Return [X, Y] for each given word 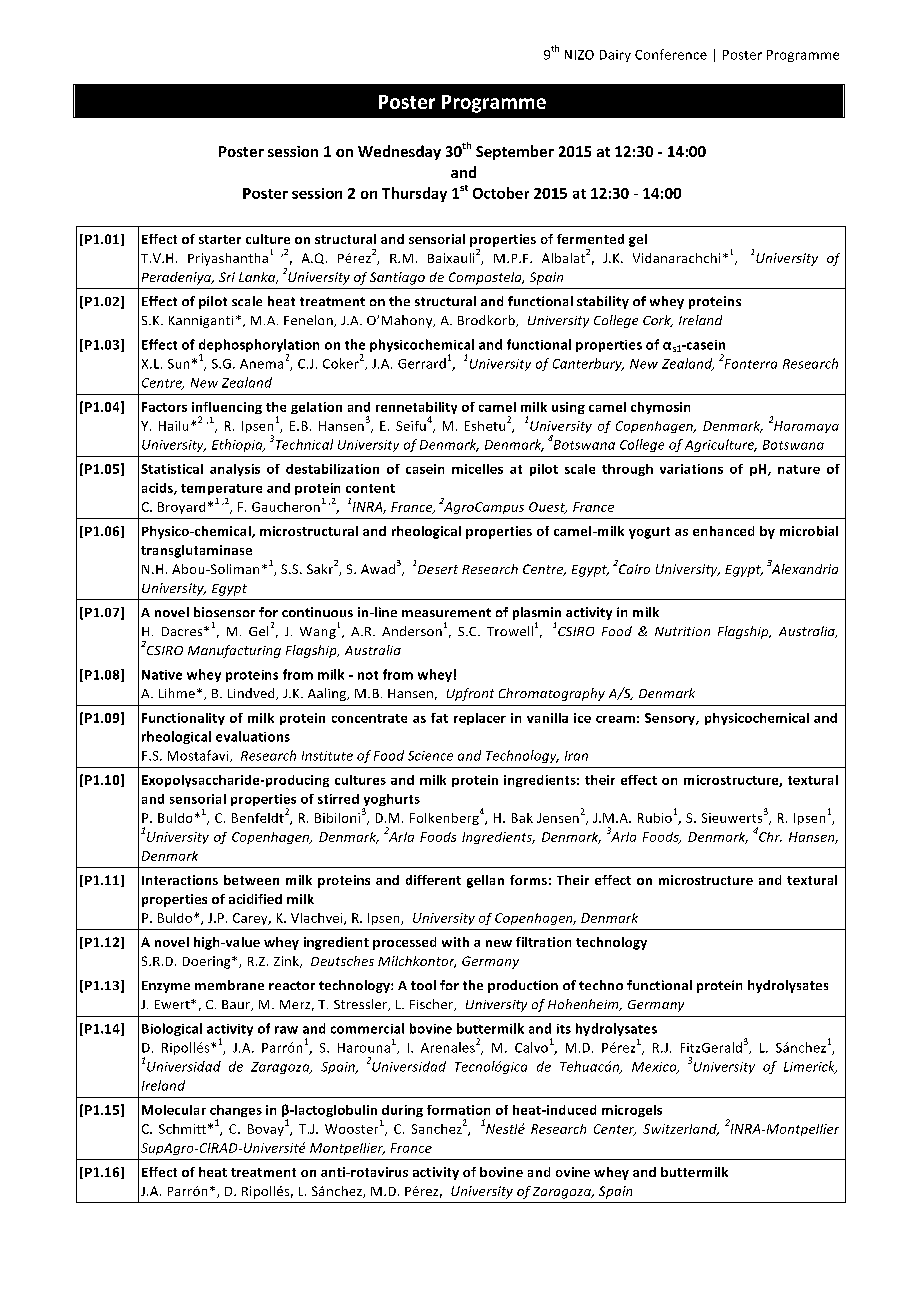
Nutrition [682, 631]
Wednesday [399, 152]
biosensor [224, 612]
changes [236, 1112]
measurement [446, 612]
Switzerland [681, 1130]
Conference [671, 54]
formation [458, 1110]
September [515, 152]
